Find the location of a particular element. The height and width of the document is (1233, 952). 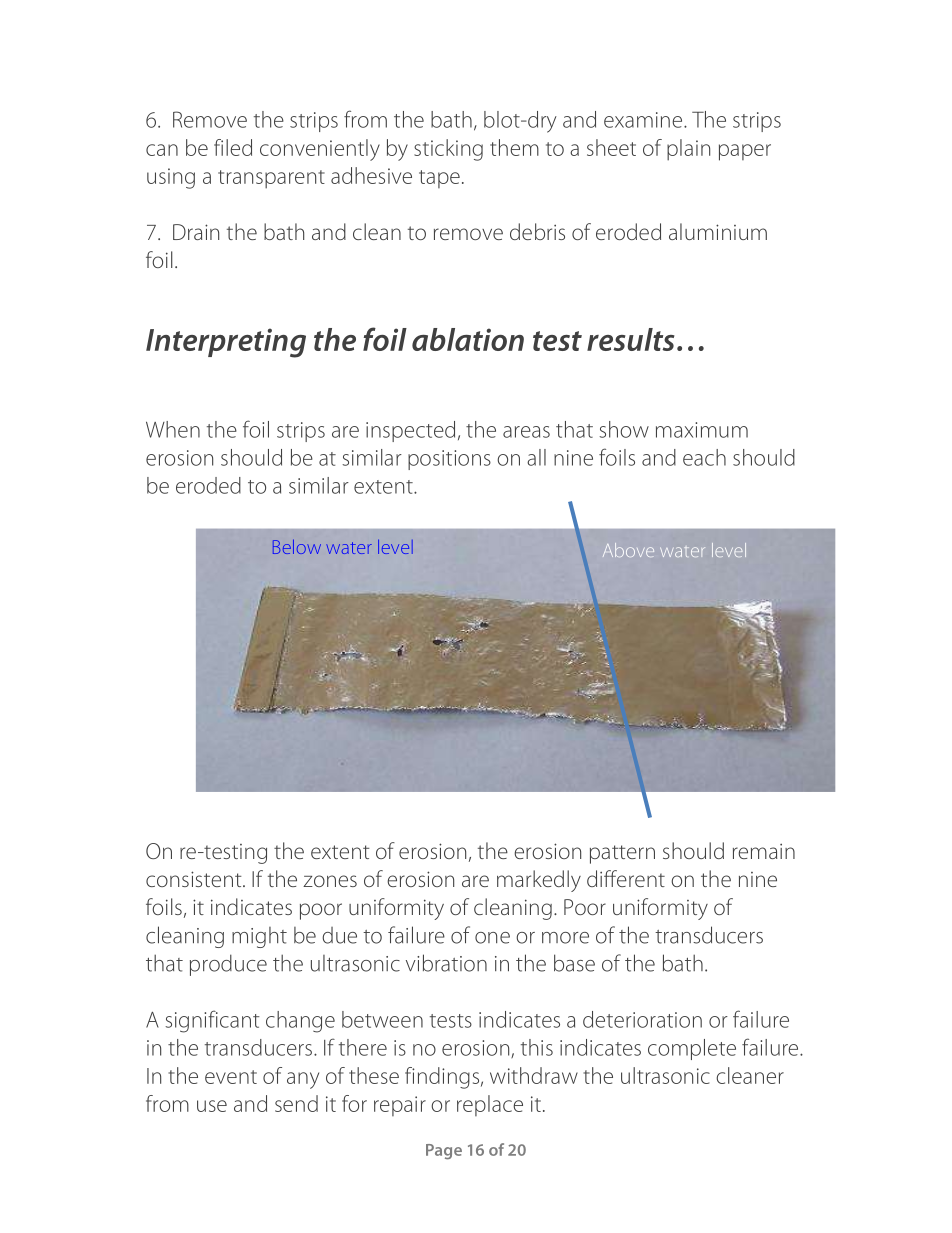

plain is located at coordinates (688, 150).
